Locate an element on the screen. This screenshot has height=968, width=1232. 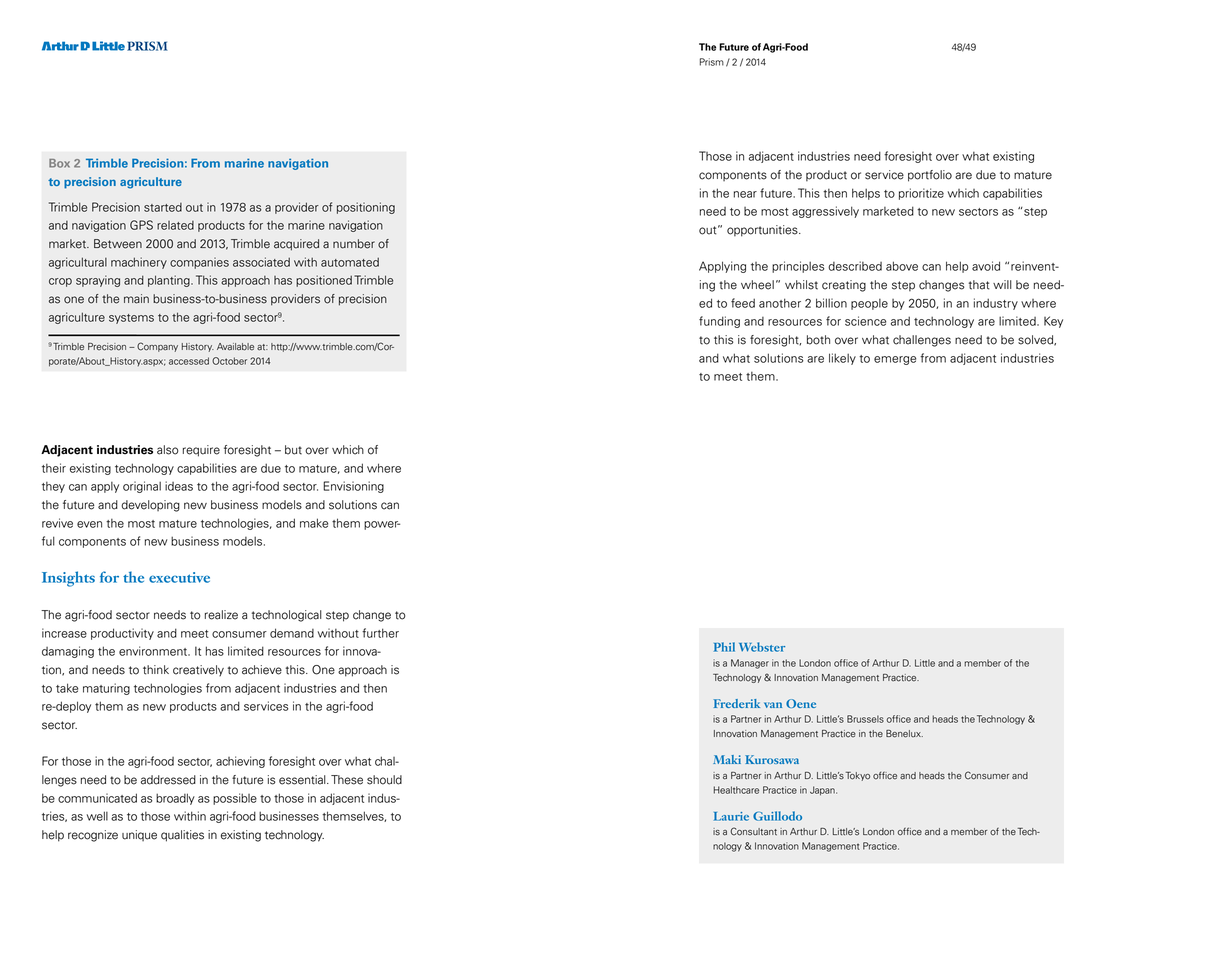
broadly is located at coordinates (175, 799).
